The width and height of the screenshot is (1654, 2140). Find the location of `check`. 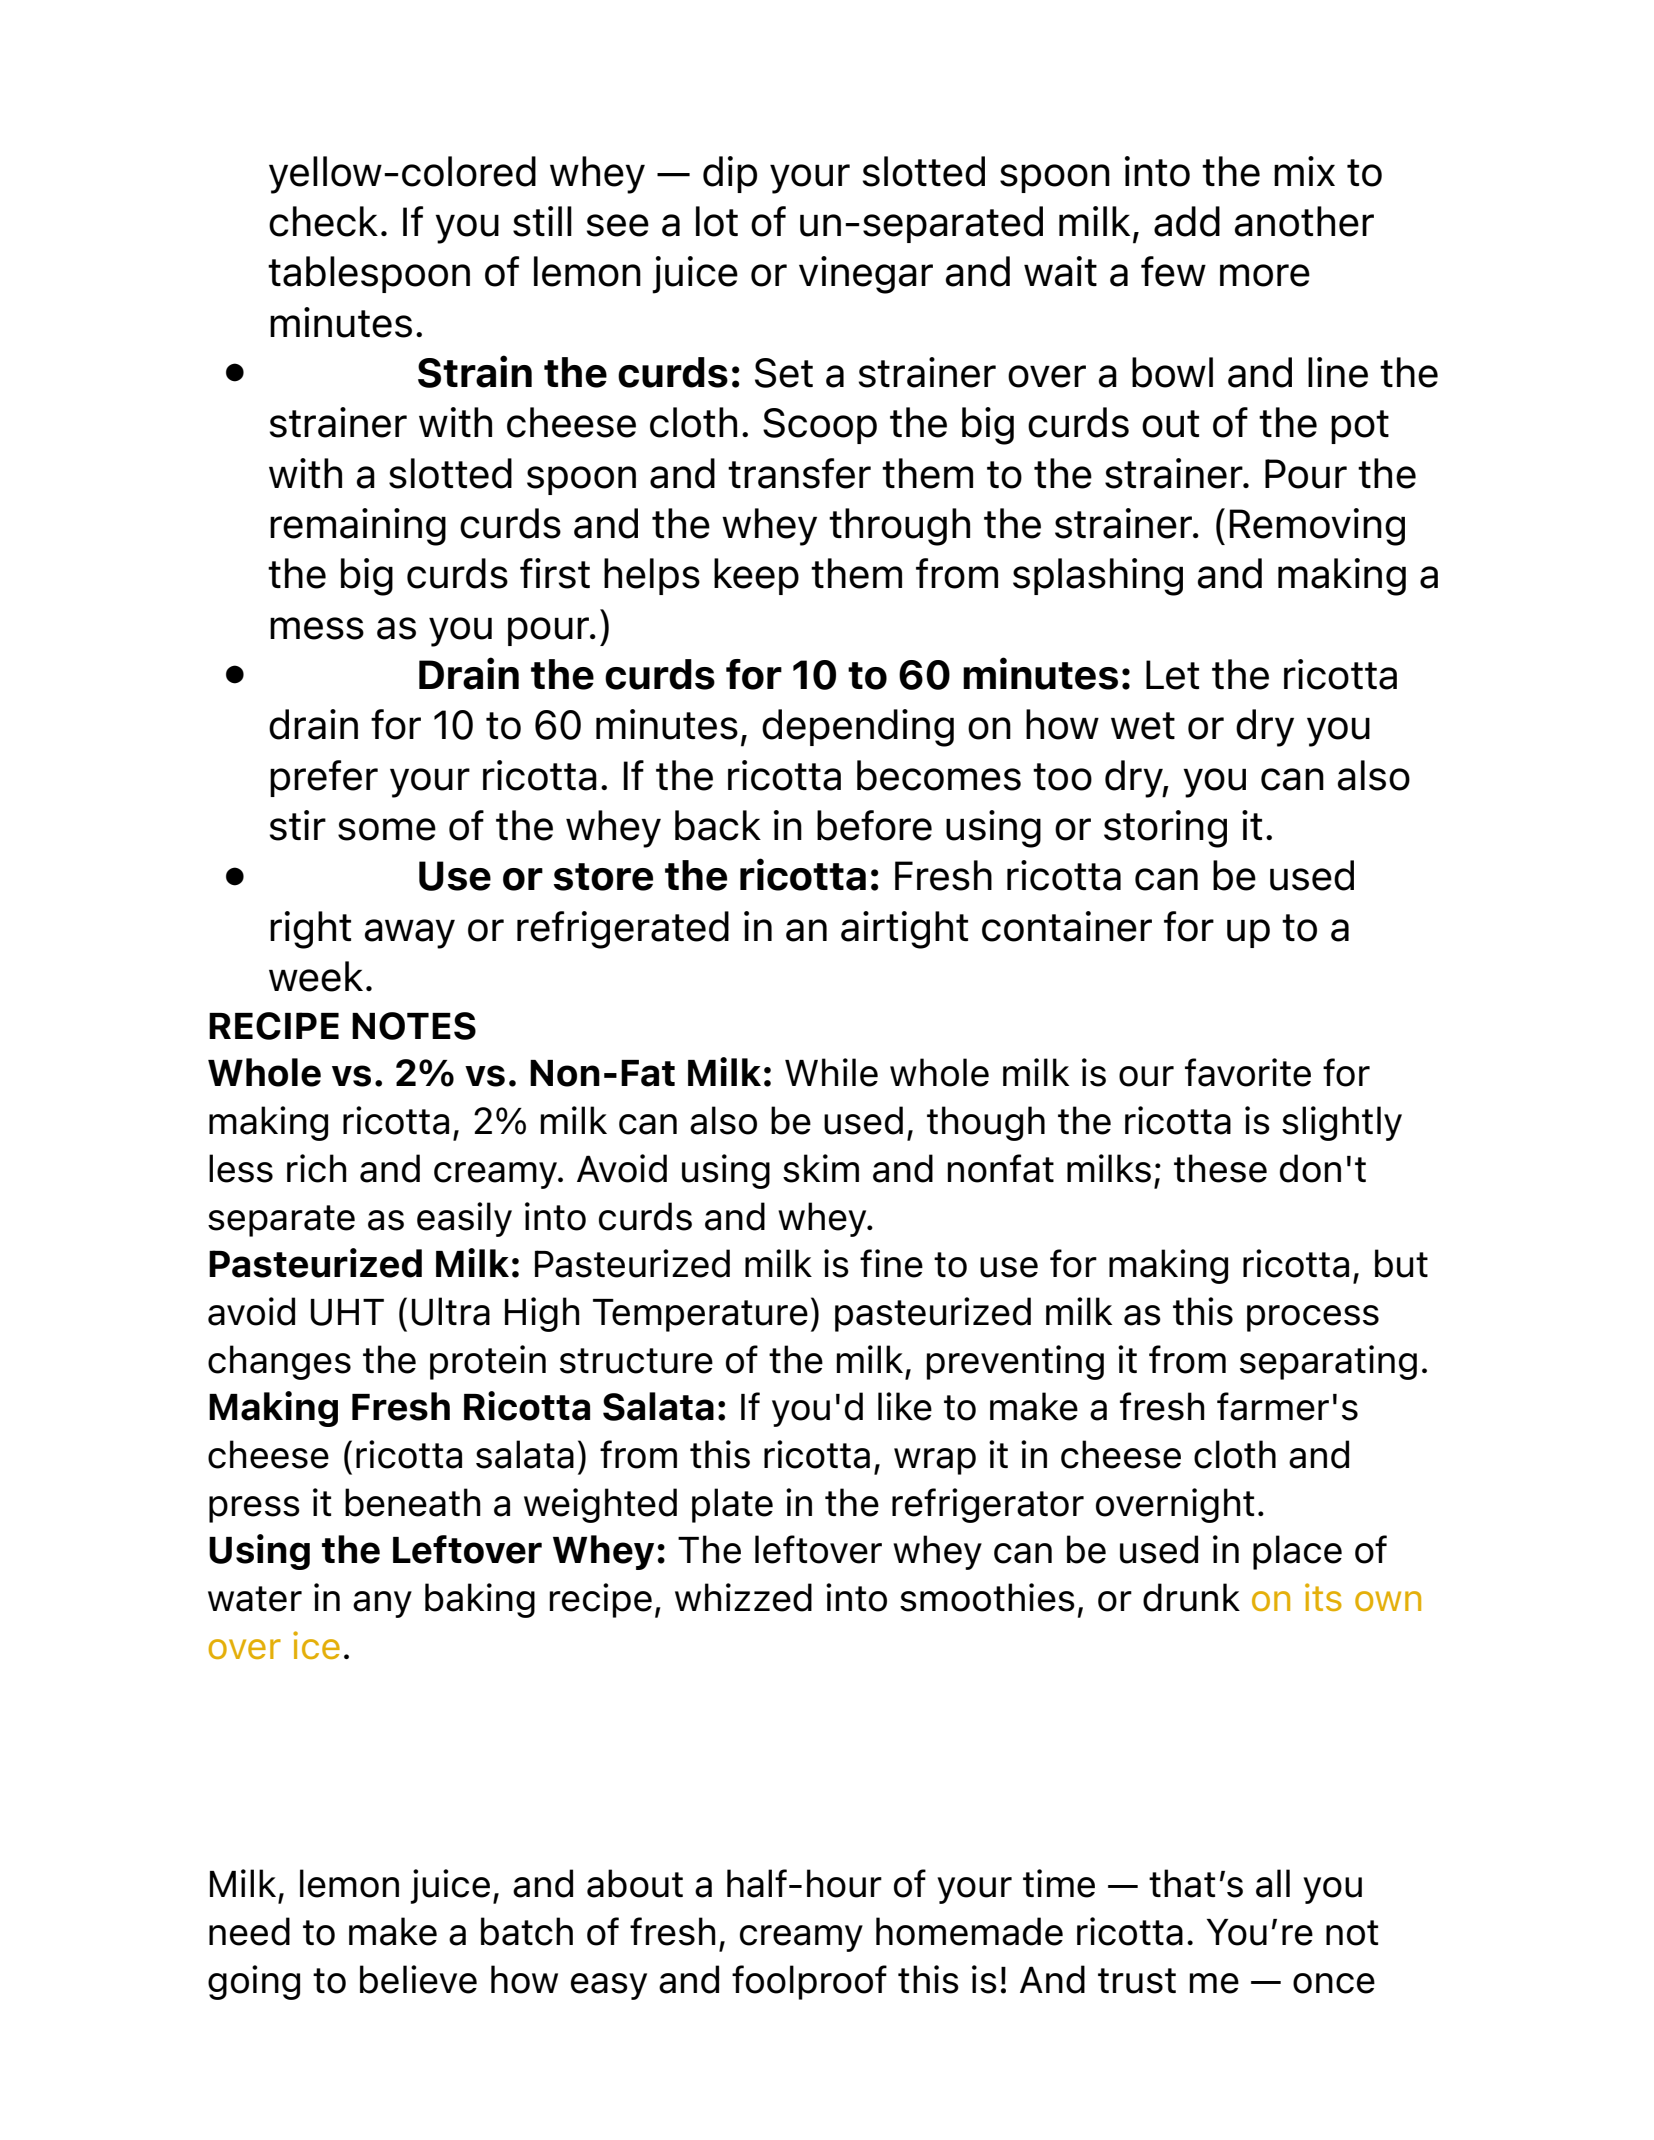

check is located at coordinates (323, 221).
